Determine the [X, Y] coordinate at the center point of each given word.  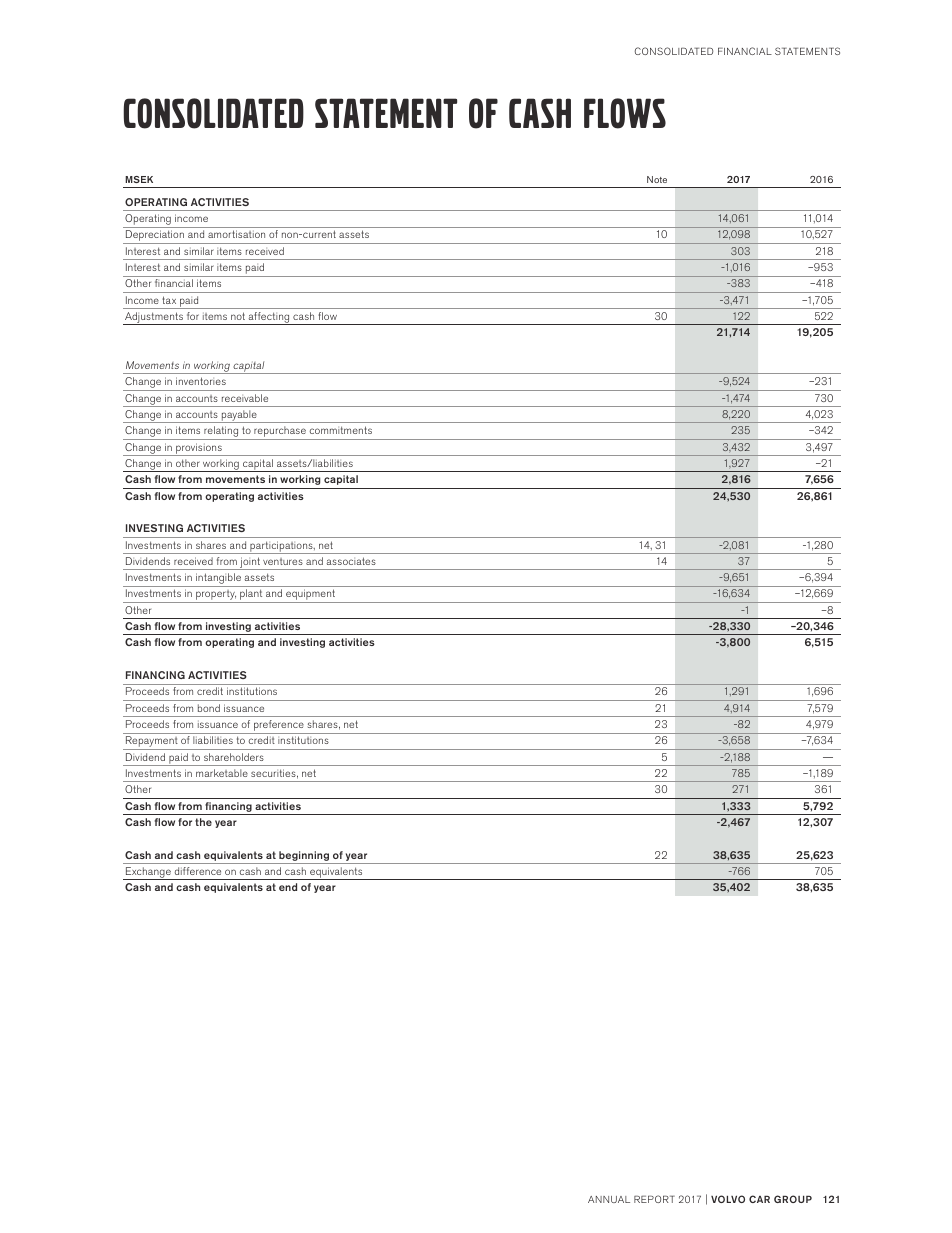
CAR [759, 1199]
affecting [269, 318]
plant [251, 596]
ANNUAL [609, 1199]
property [215, 596]
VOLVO [728, 1199]
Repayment [151, 743]
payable [239, 416]
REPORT [654, 1199]
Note [657, 179]
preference [279, 727]
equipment [311, 596]
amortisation [236, 234]
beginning [304, 856]
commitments [341, 430]
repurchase [280, 433]
